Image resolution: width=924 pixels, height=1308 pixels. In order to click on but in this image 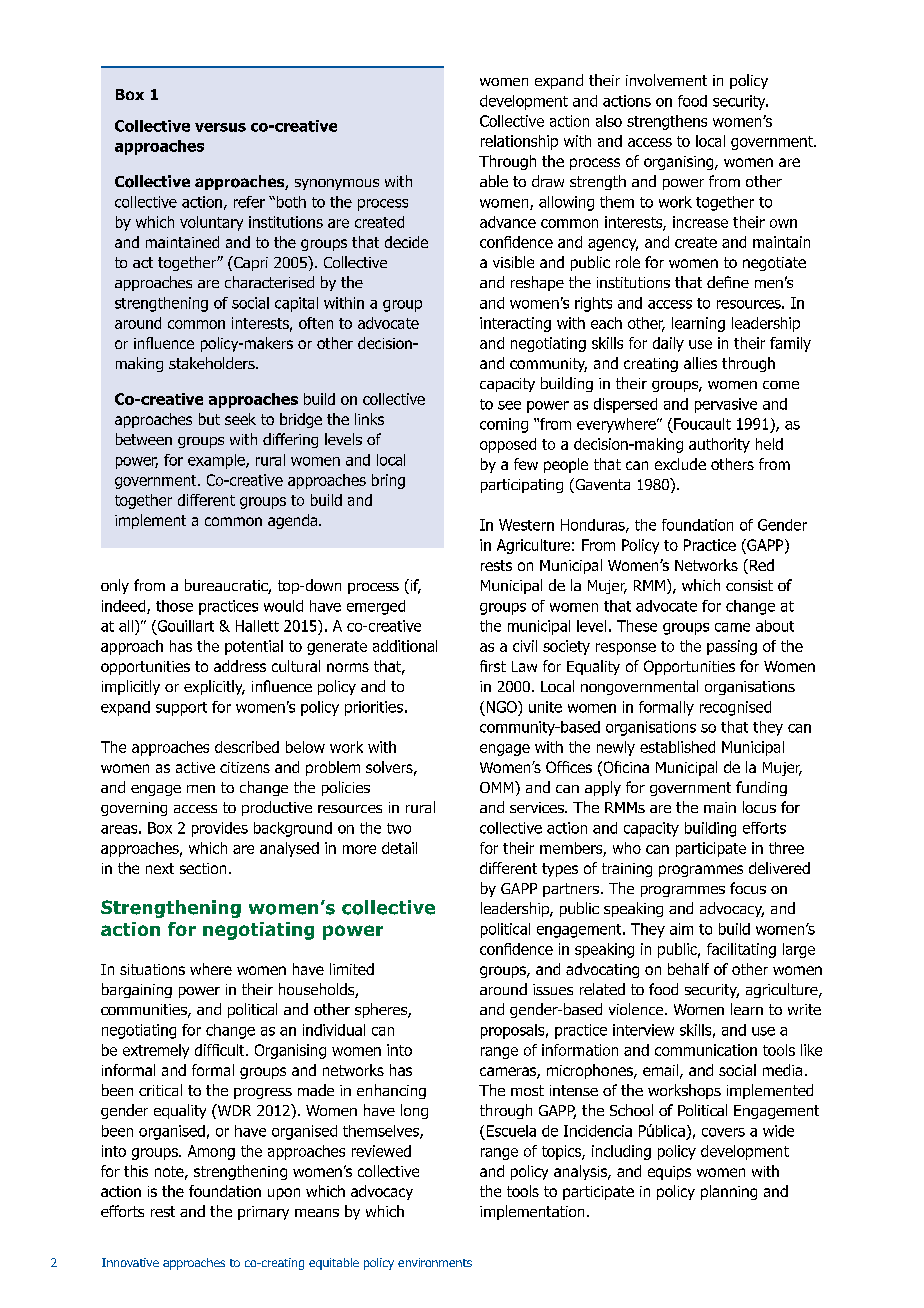, I will do `click(209, 419)`.
